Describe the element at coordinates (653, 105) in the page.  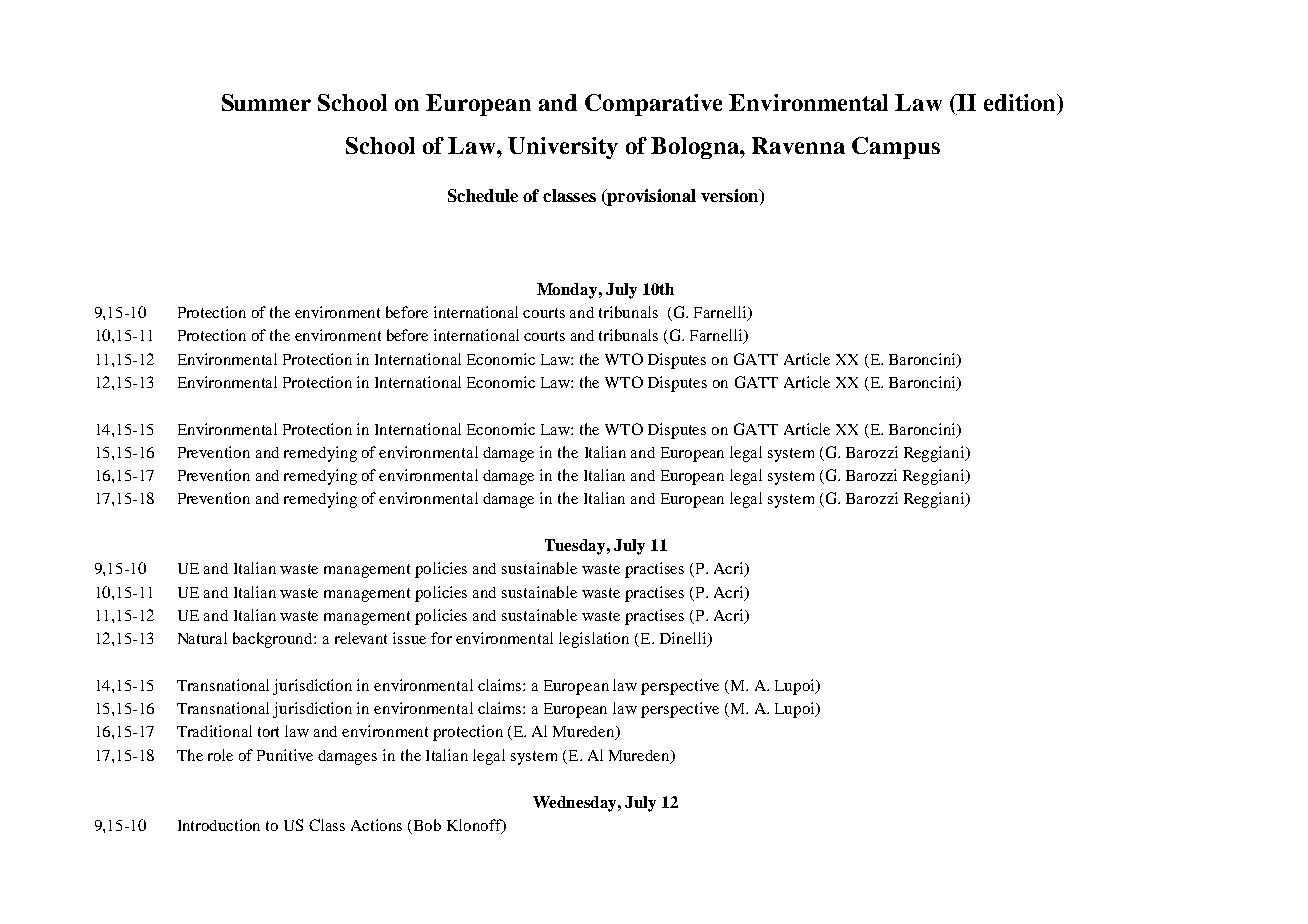
I see `Comparative` at that location.
